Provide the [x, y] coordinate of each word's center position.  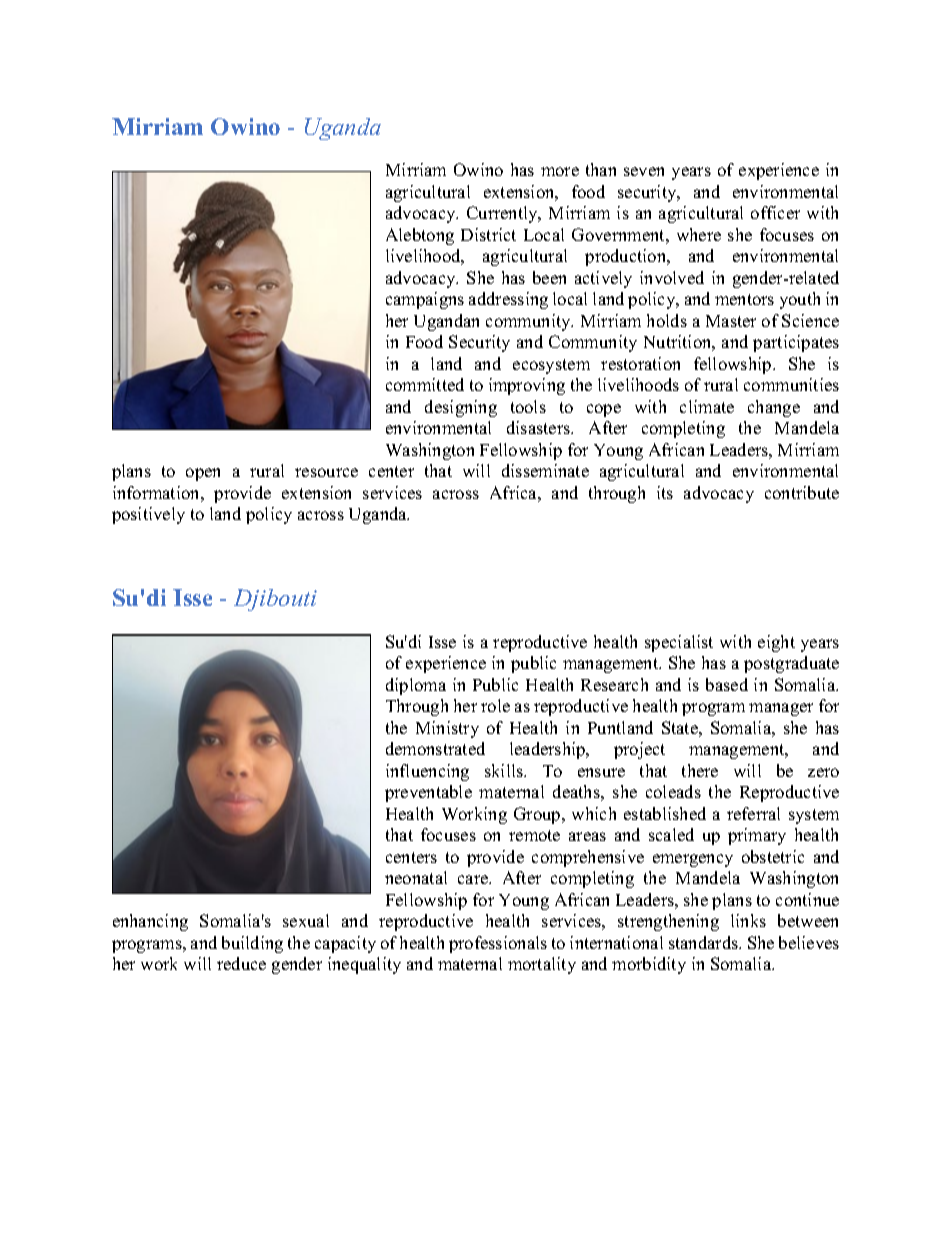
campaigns [425, 300]
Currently [503, 214]
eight [776, 643]
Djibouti [275, 600]
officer [775, 212]
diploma [416, 686]
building [252, 944]
